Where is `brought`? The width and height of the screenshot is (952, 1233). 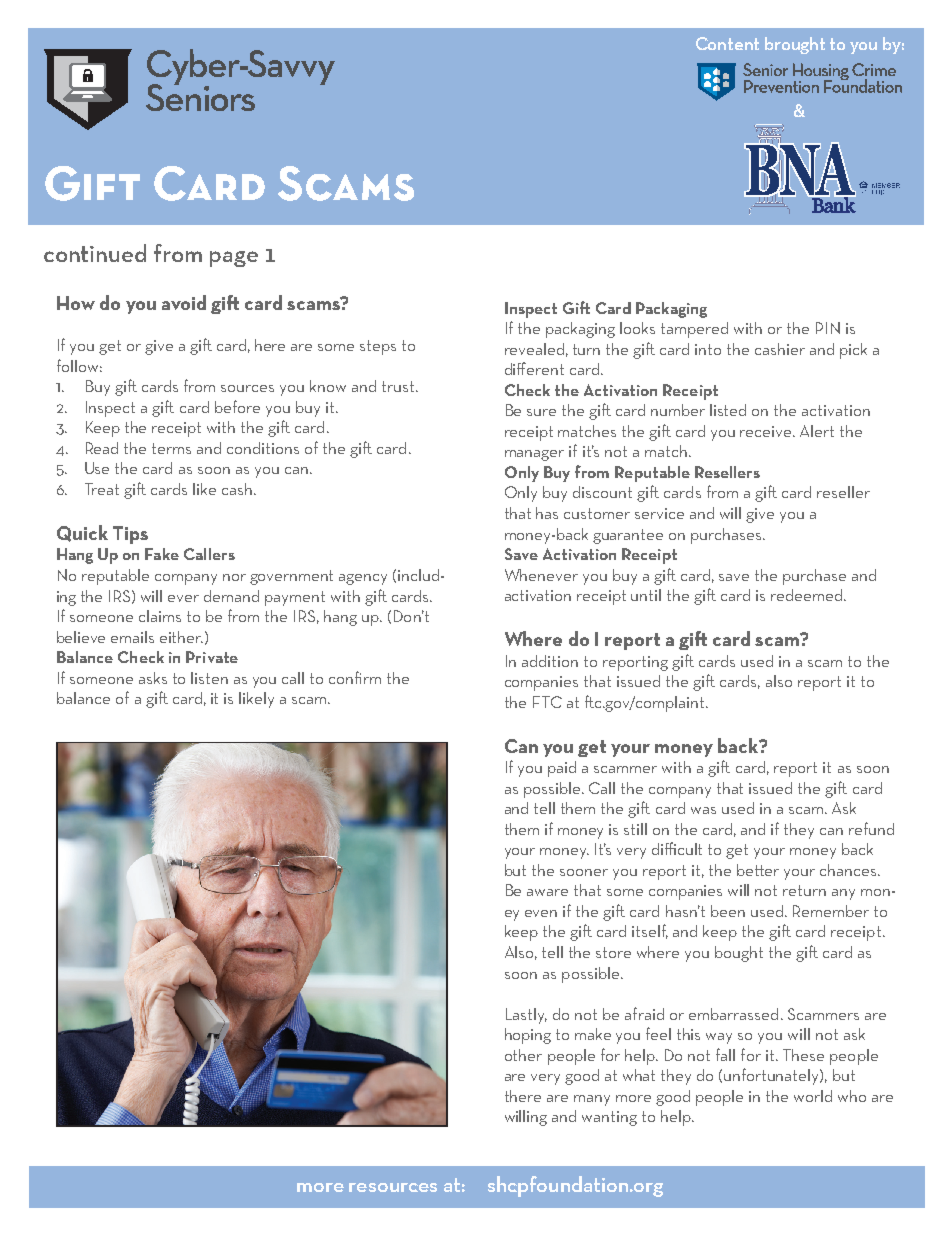 brought is located at coordinates (795, 45).
